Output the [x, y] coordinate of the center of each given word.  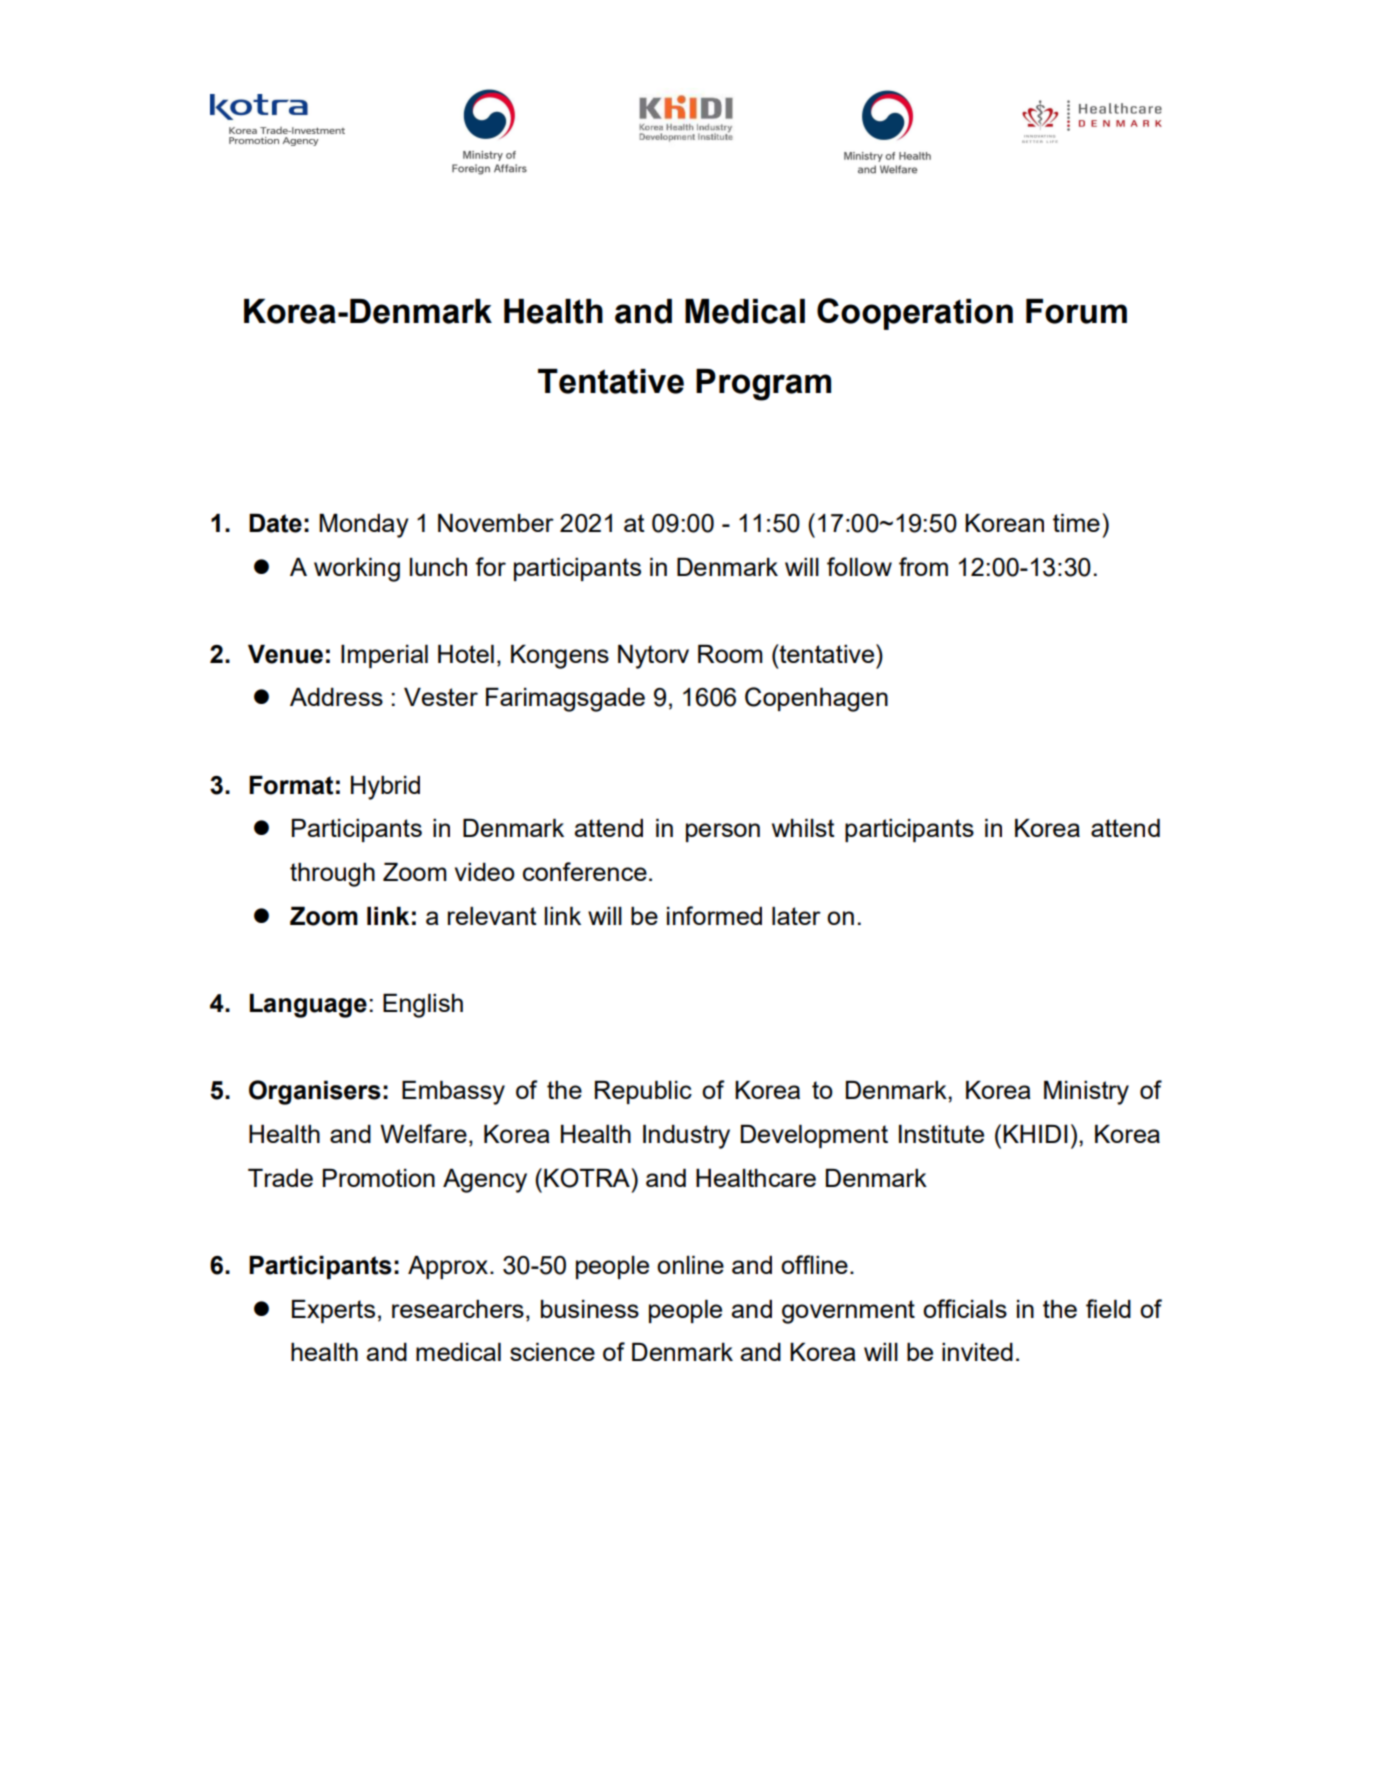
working [357, 570]
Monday [364, 526]
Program [763, 385]
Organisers [315, 1092]
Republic [643, 1092]
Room [730, 654]
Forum [1076, 311]
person [723, 832]
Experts [333, 1311]
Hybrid [385, 788]
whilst [803, 828]
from [923, 566]
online [690, 1265]
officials [965, 1308]
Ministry [1086, 1093]
